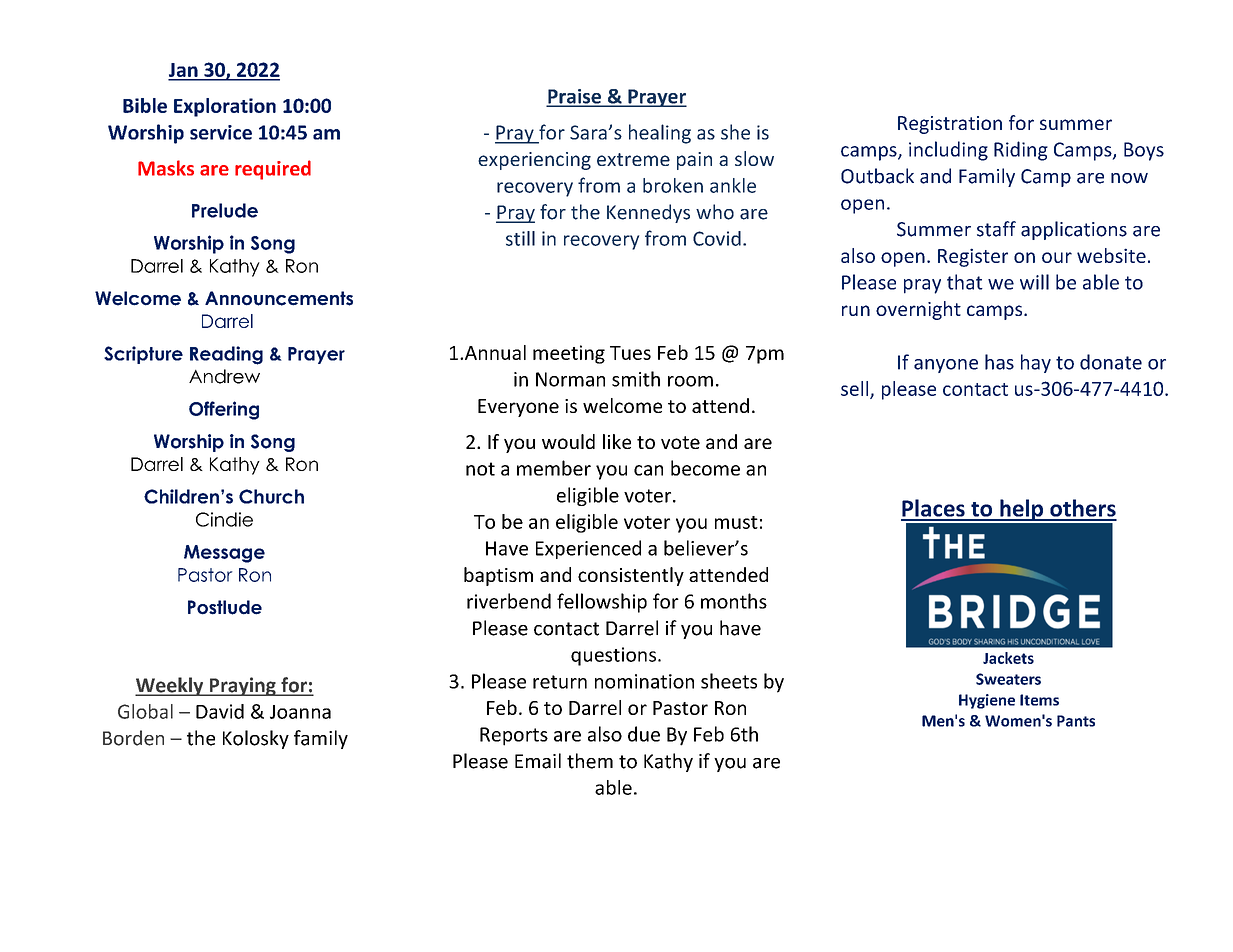 This image has height=952, width=1233. Describe the element at coordinates (644, 734) in the image. I see `due` at that location.
